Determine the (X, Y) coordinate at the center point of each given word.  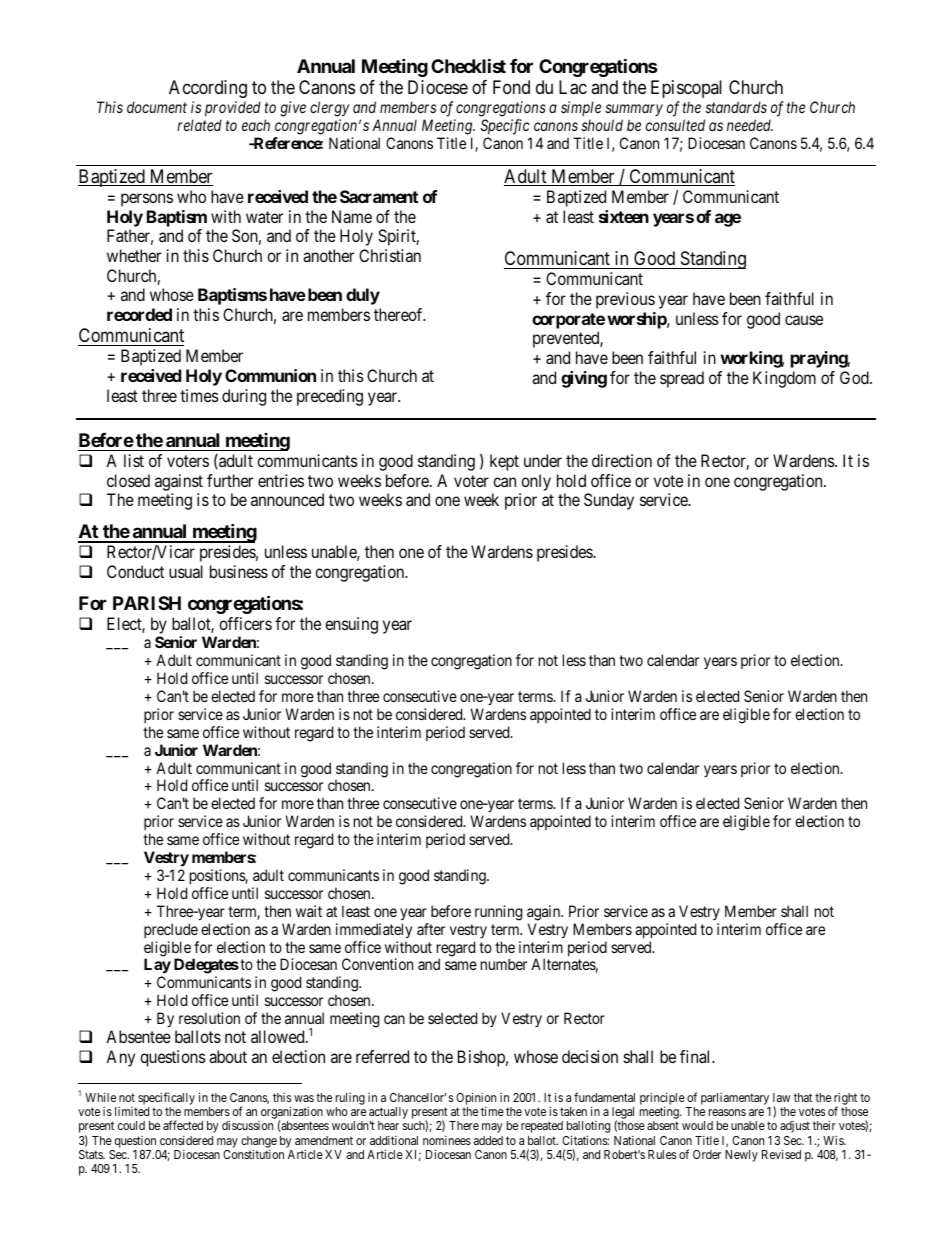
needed (750, 125)
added (488, 1140)
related (199, 125)
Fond (511, 87)
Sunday (609, 501)
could (131, 1125)
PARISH (147, 603)
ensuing (351, 625)
